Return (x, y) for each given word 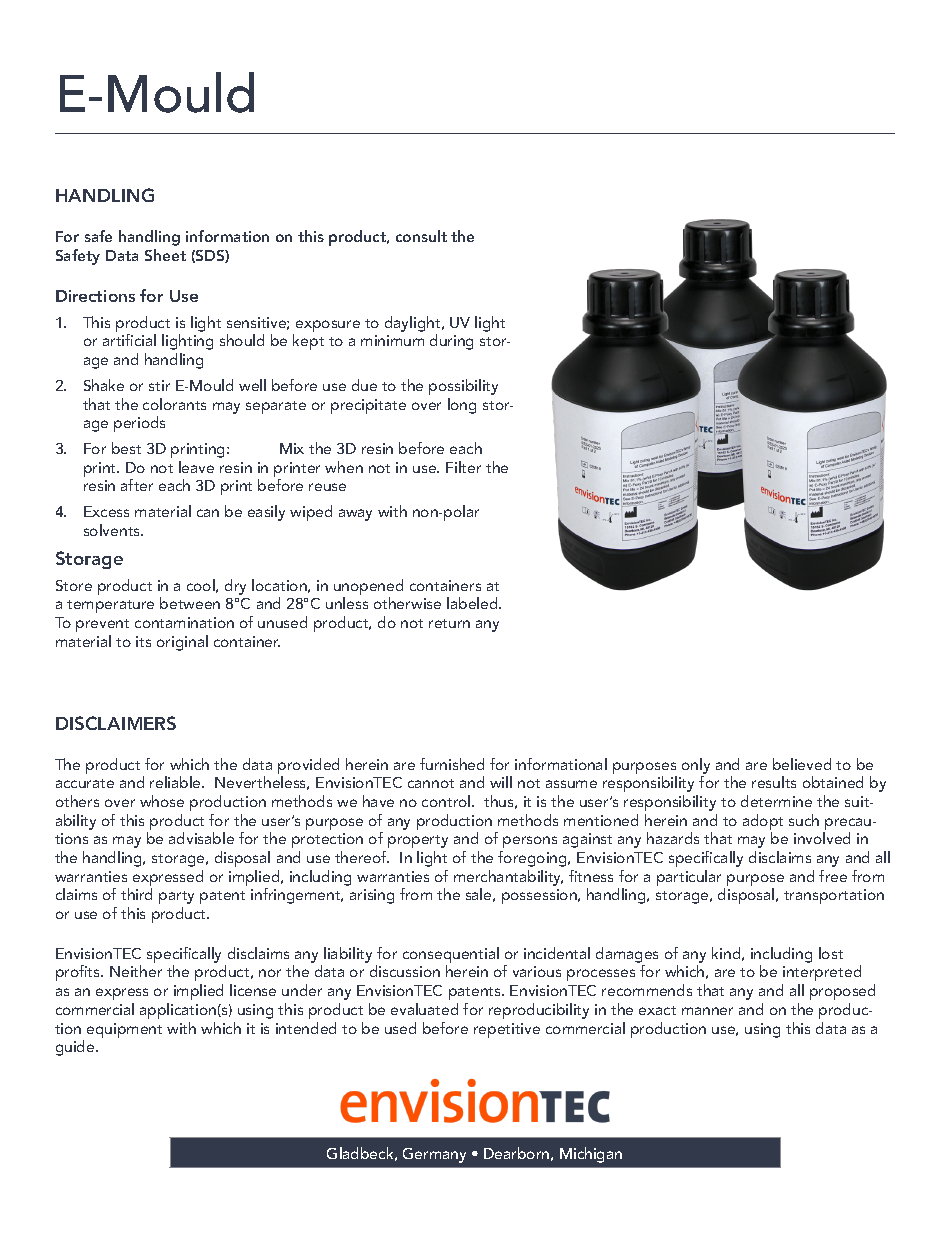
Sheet (165, 255)
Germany (434, 1155)
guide (76, 1048)
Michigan (591, 1155)
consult (421, 236)
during (451, 342)
